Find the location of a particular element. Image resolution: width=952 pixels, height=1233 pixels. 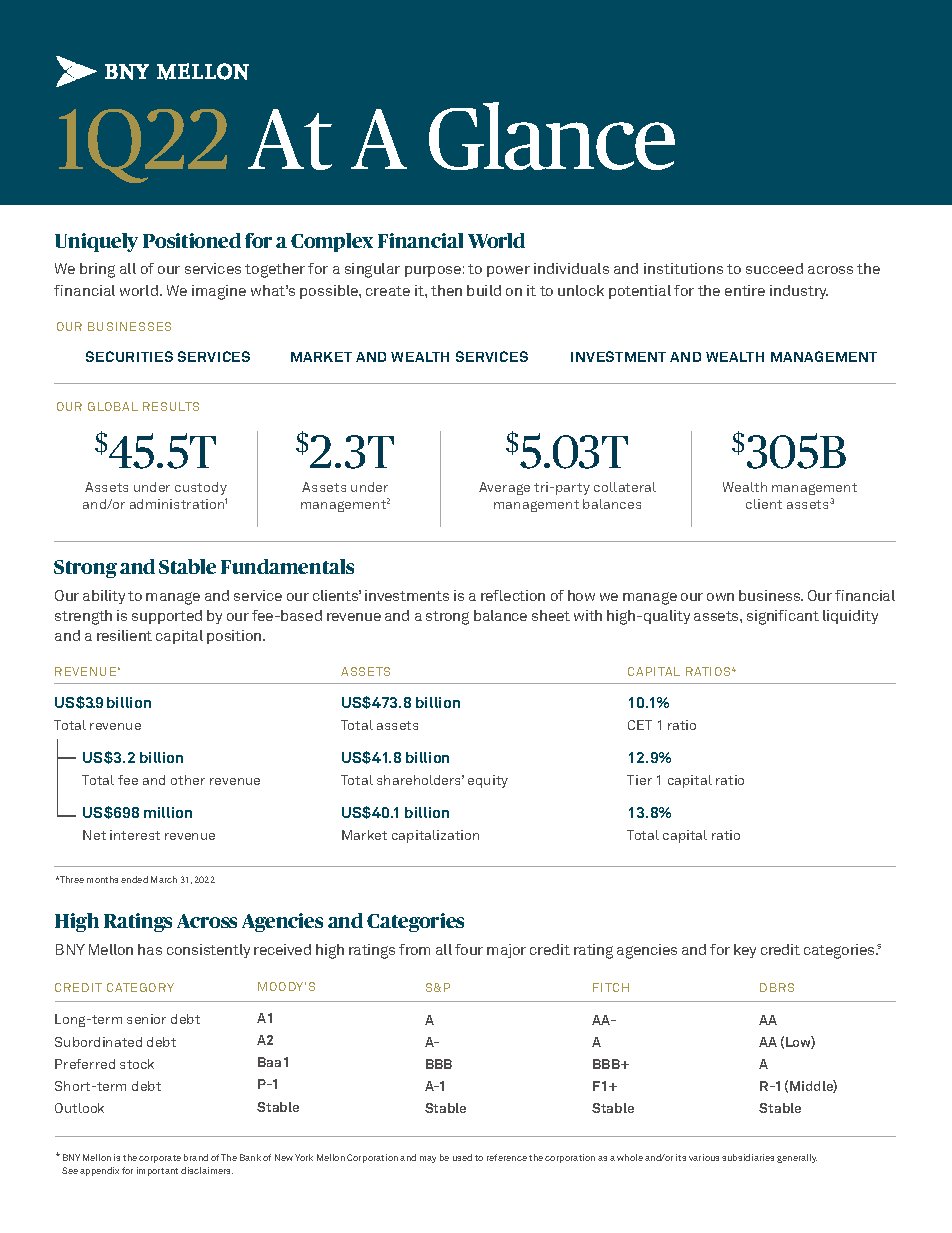

key is located at coordinates (745, 951).
